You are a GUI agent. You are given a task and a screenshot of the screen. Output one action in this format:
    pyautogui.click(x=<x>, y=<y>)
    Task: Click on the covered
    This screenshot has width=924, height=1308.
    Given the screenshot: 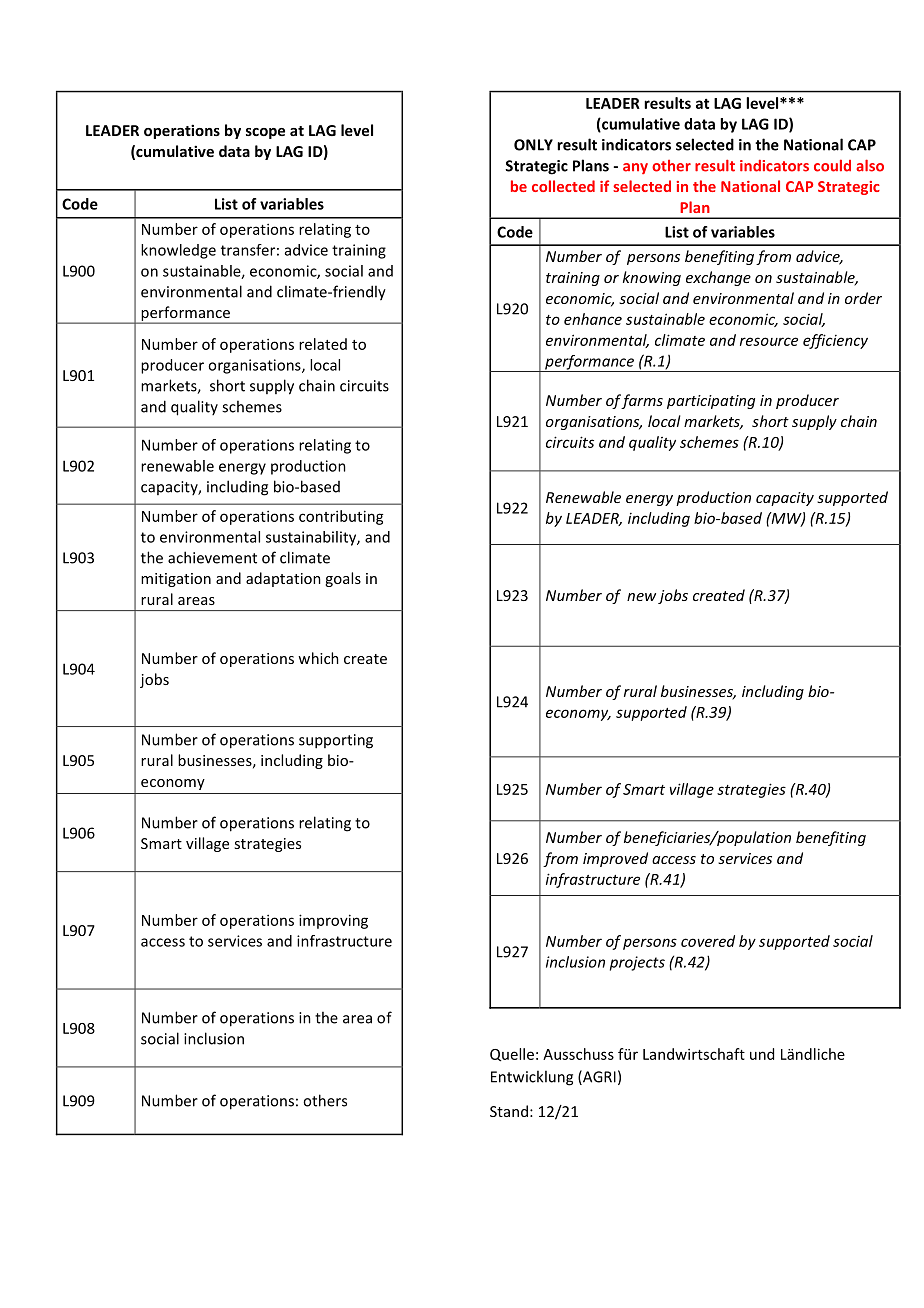 What is the action you would take?
    pyautogui.click(x=708, y=941)
